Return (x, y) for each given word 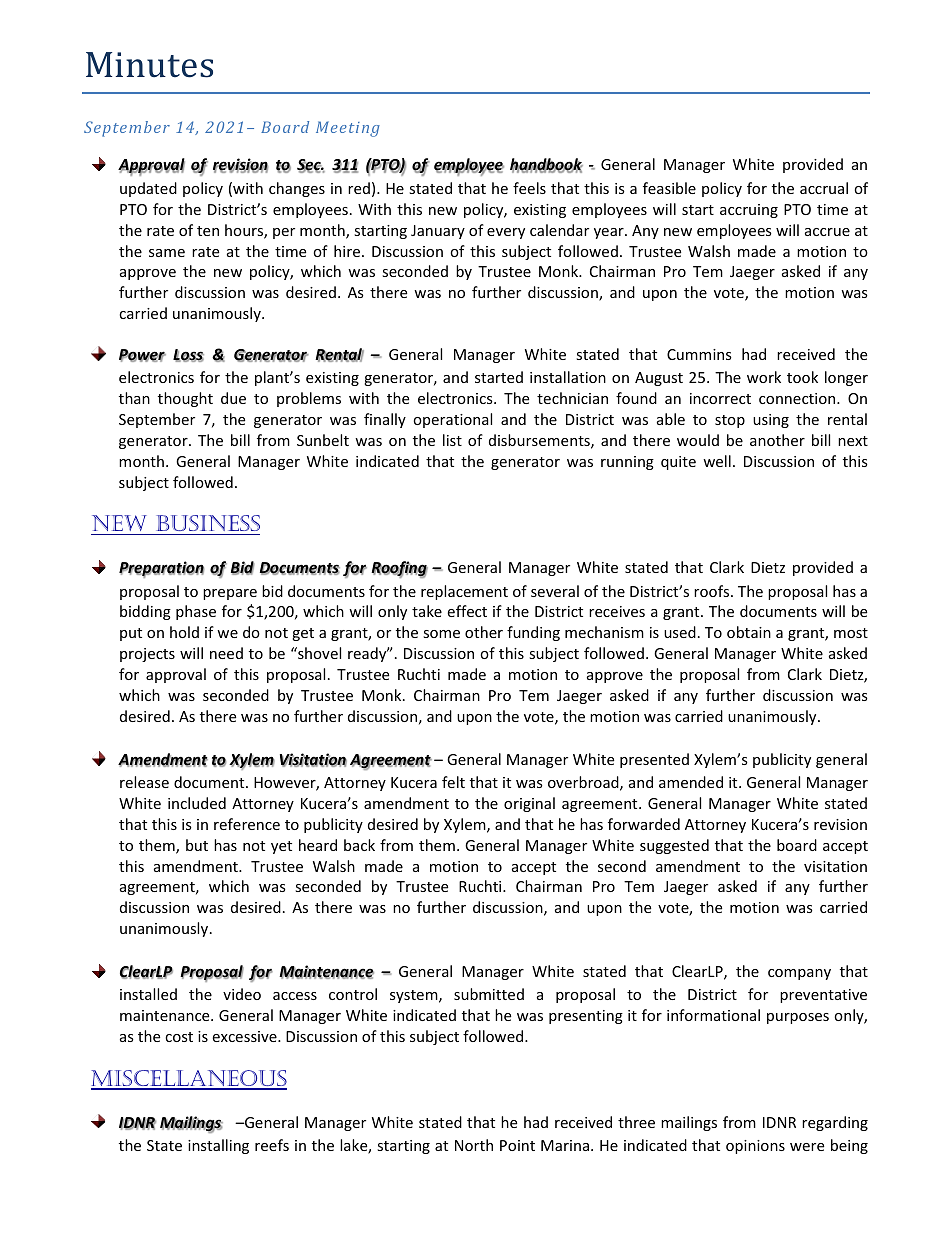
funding (533, 633)
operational (452, 420)
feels (529, 188)
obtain (749, 632)
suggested (674, 846)
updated (148, 189)
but (197, 845)
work (764, 377)
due (233, 398)
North (474, 1145)
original (529, 804)
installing (218, 1146)
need (226, 653)
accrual (824, 188)
